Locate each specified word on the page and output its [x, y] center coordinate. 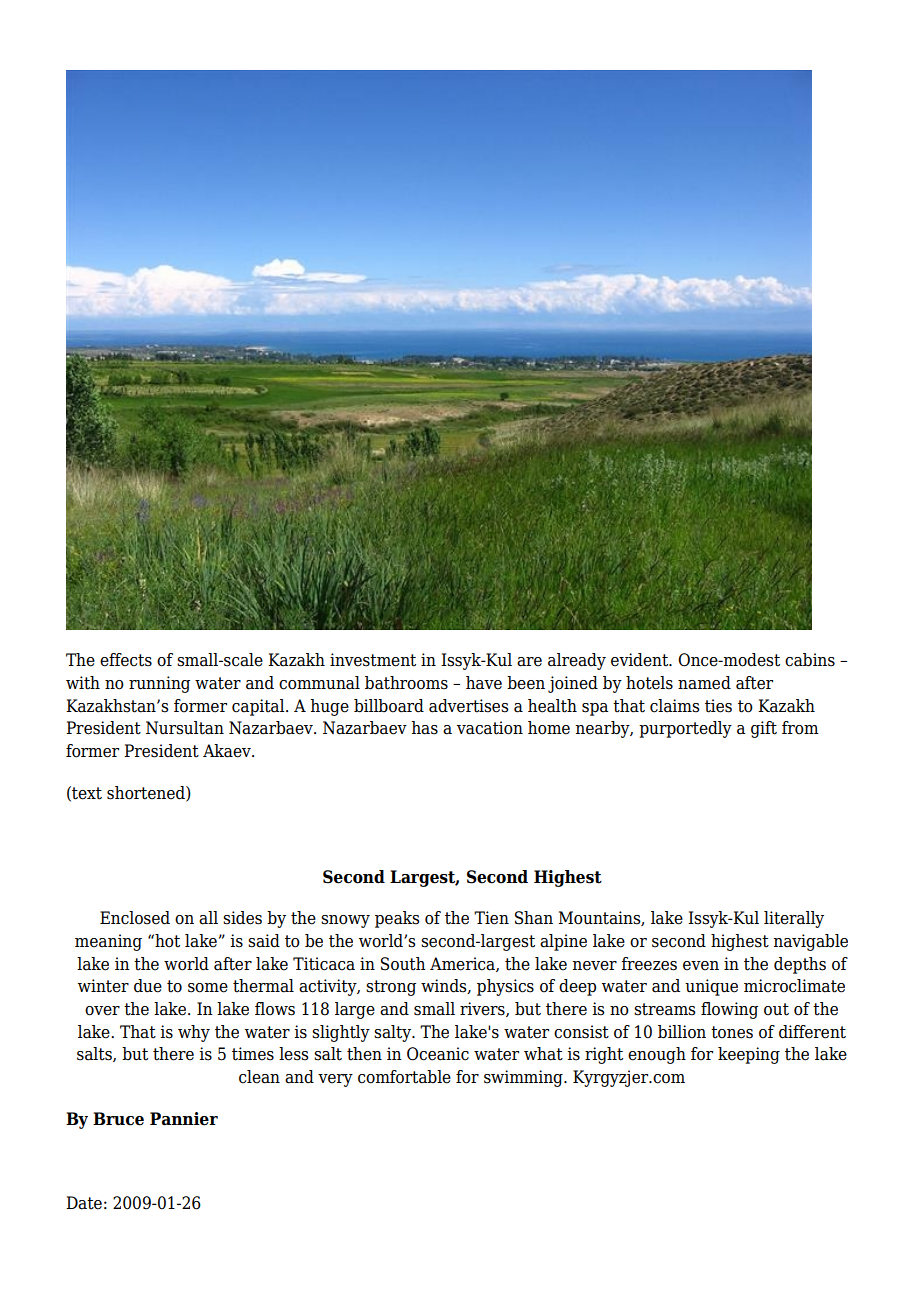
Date [84, 1203]
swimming [524, 1078]
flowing [729, 1010]
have [484, 683]
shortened [147, 793]
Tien [491, 918]
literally [794, 919]
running [159, 684]
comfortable [404, 1077]
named [704, 683]
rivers [483, 1009]
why [194, 1033]
